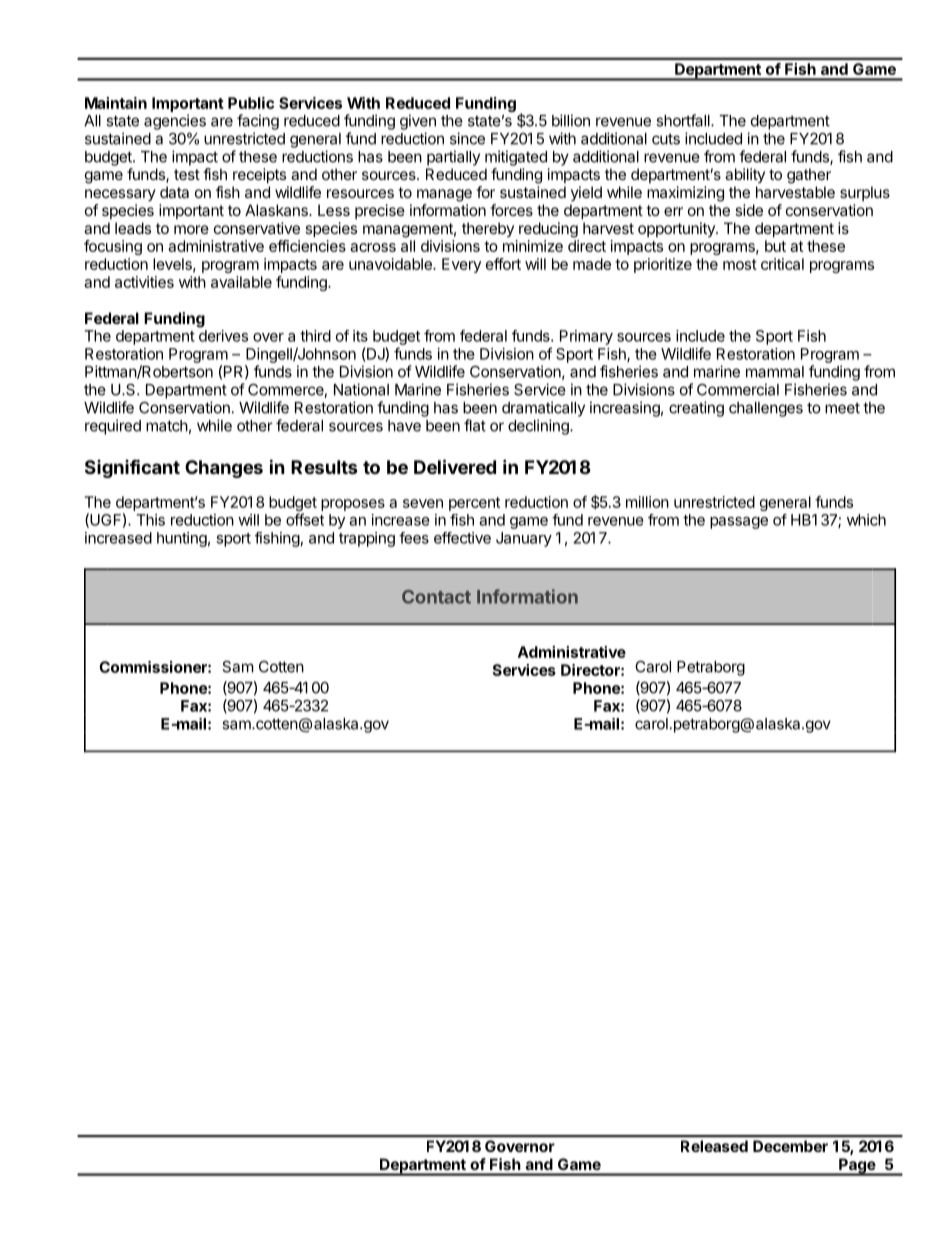 Image resolution: width=952 pixels, height=1233 pixels. What do you see at coordinates (150, 520) in the page?
I see `This` at bounding box center [150, 520].
